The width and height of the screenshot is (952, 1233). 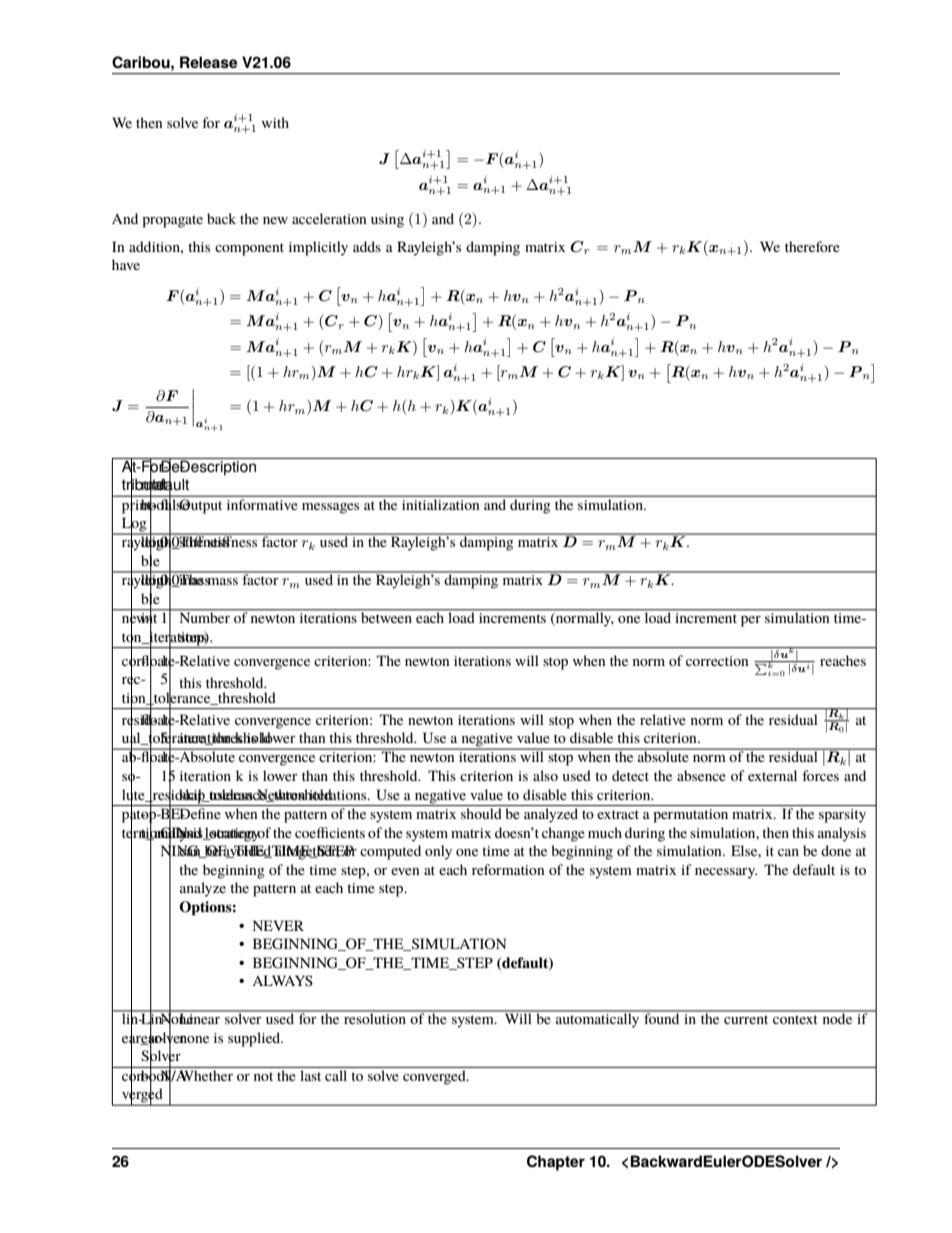 What do you see at coordinates (262, 504) in the screenshot?
I see `informative` at bounding box center [262, 504].
